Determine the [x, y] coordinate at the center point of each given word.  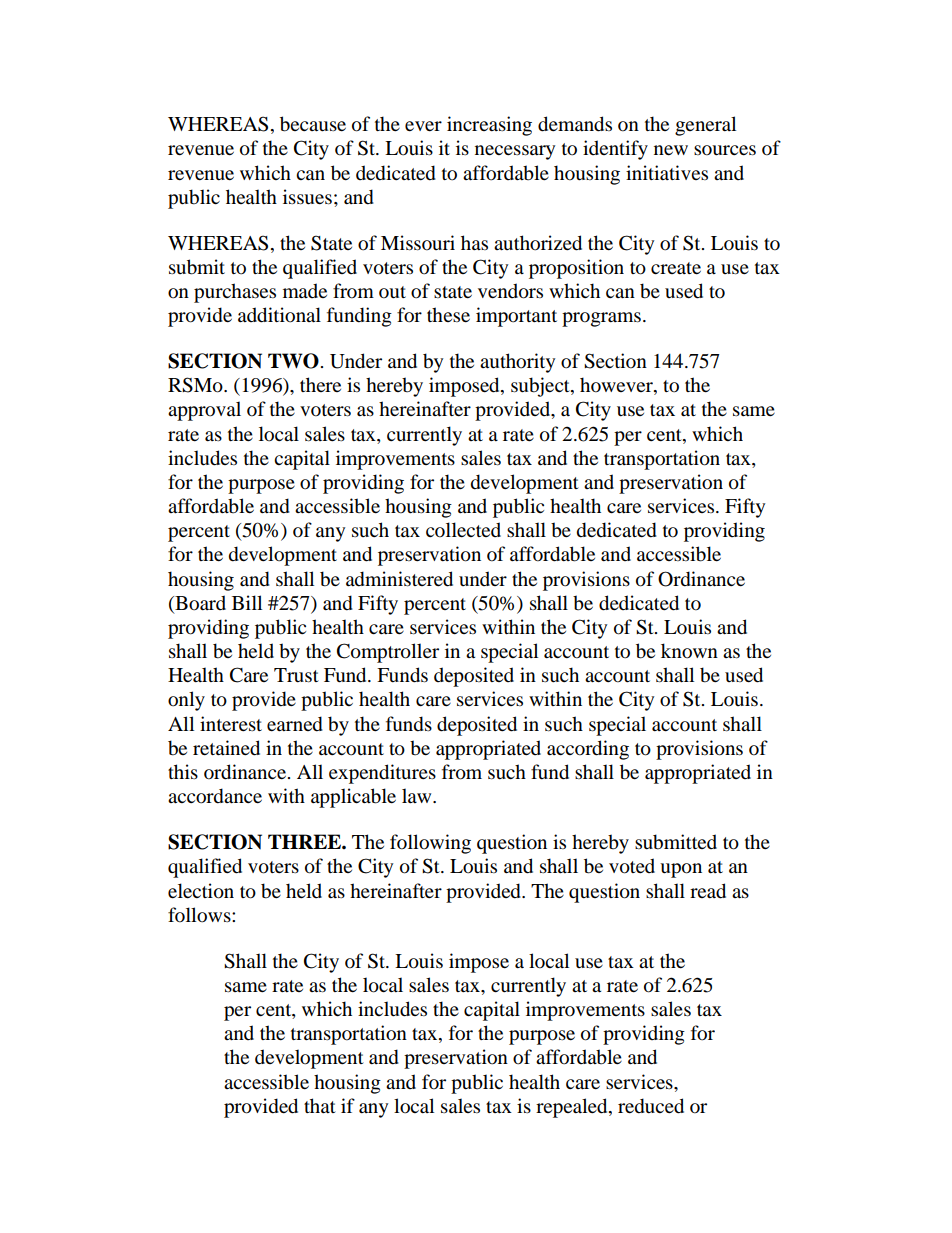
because [313, 124]
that [320, 1105]
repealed [573, 1108]
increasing [489, 126]
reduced [651, 1106]
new [671, 150]
